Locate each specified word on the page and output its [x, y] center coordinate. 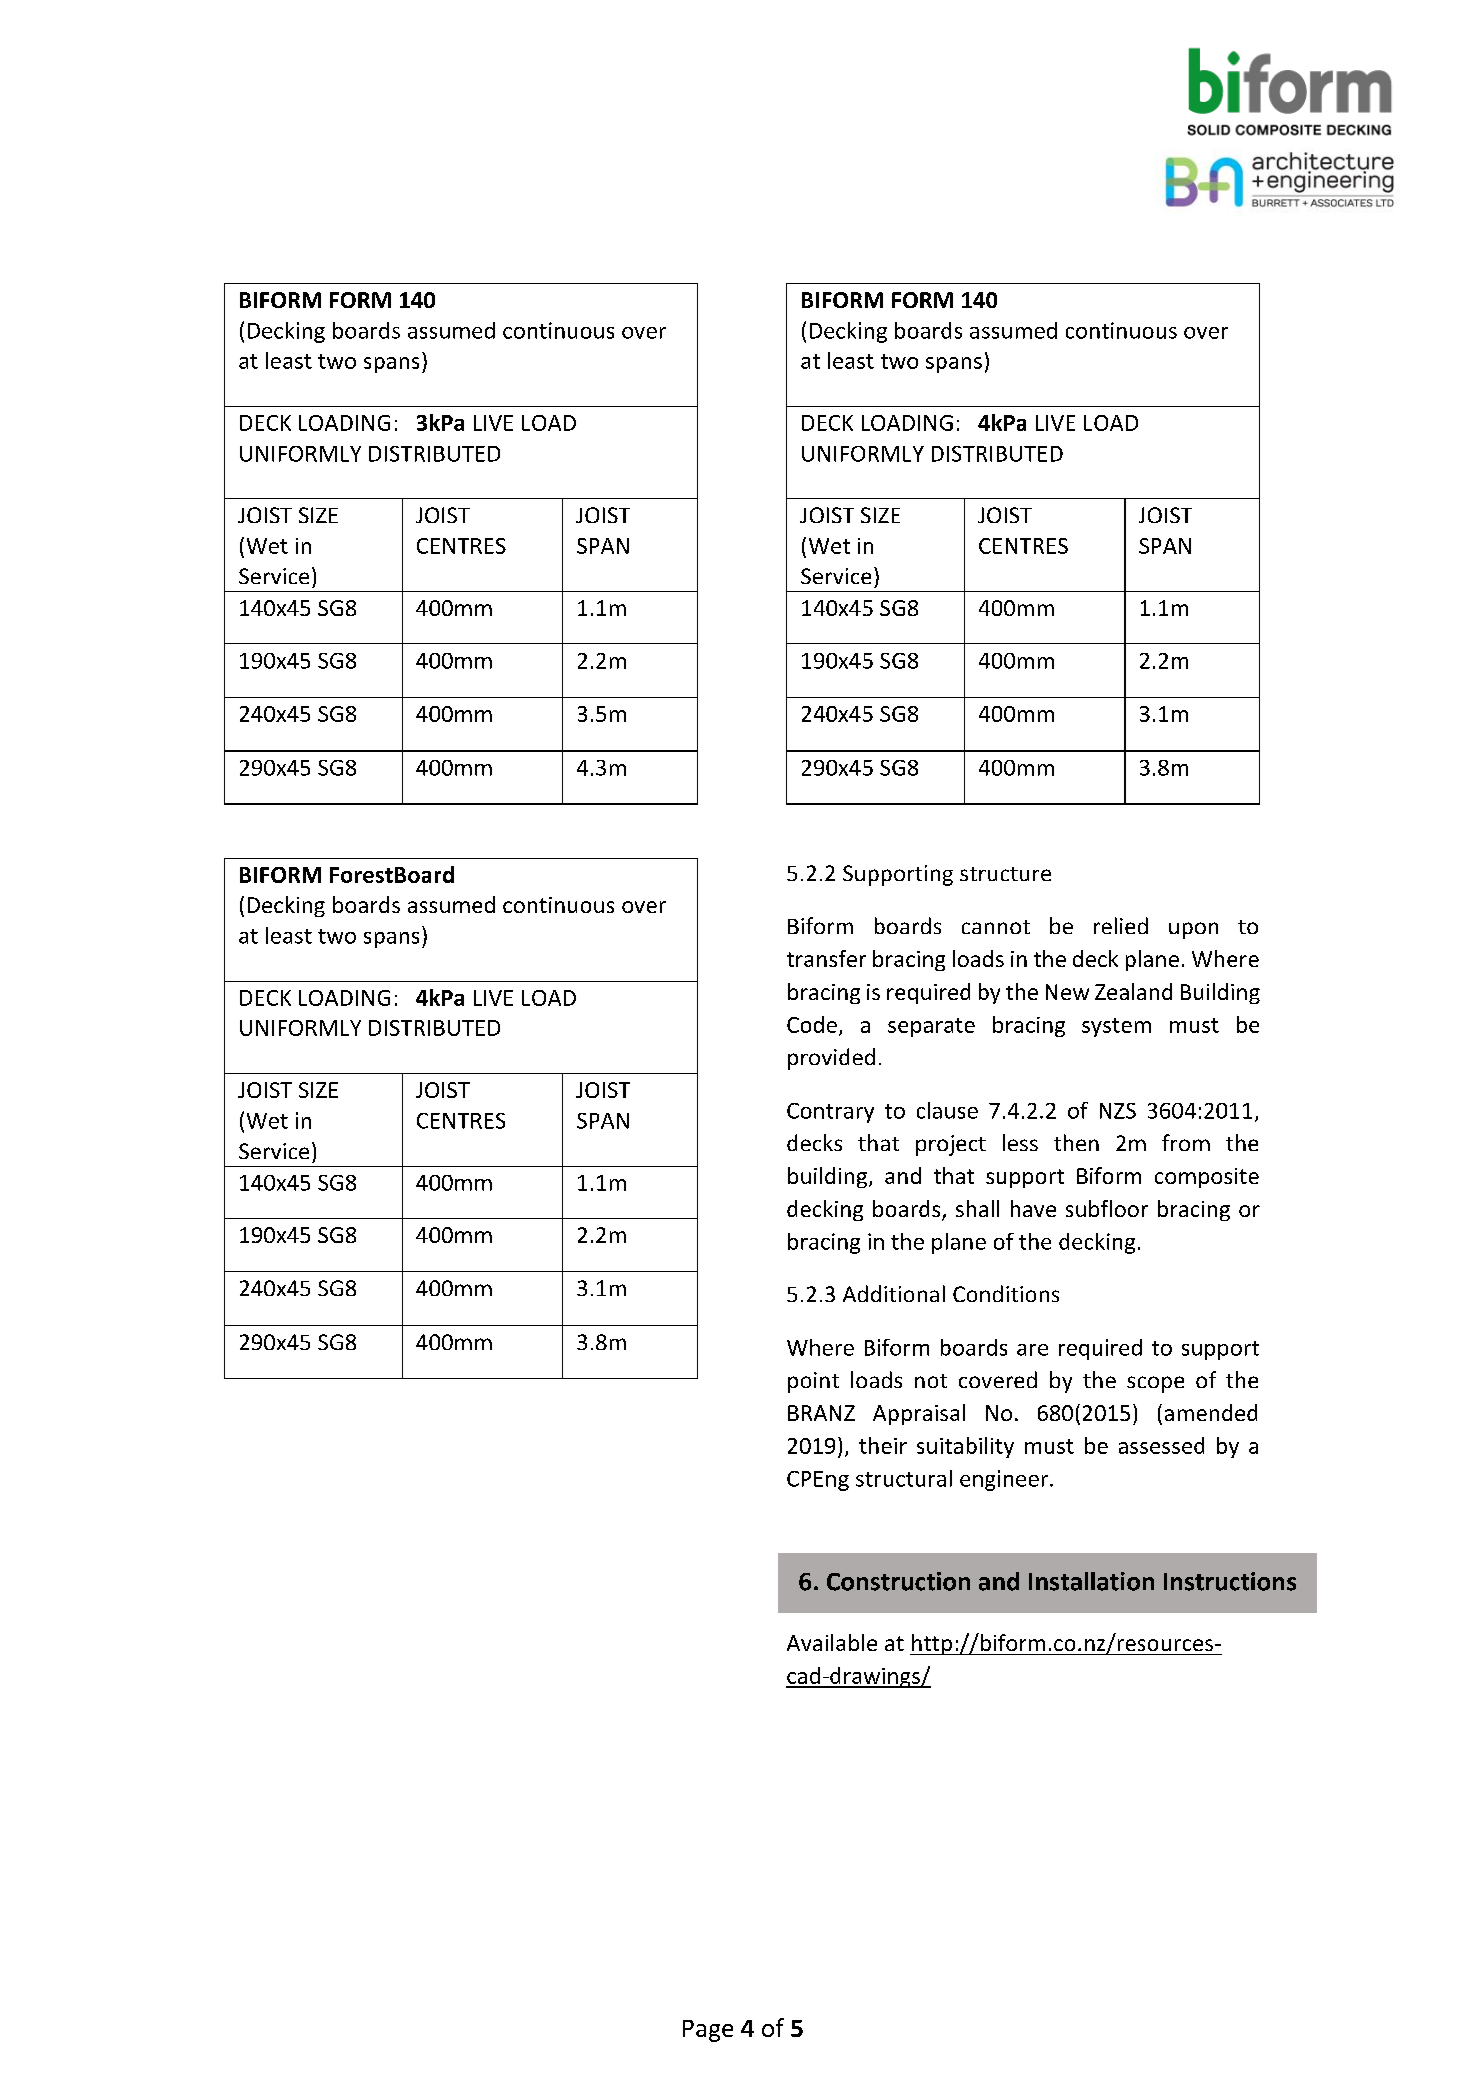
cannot [996, 927]
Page [708, 2031]
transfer [826, 958]
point [813, 1382]
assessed [1161, 1445]
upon [1193, 930]
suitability [965, 1447]
